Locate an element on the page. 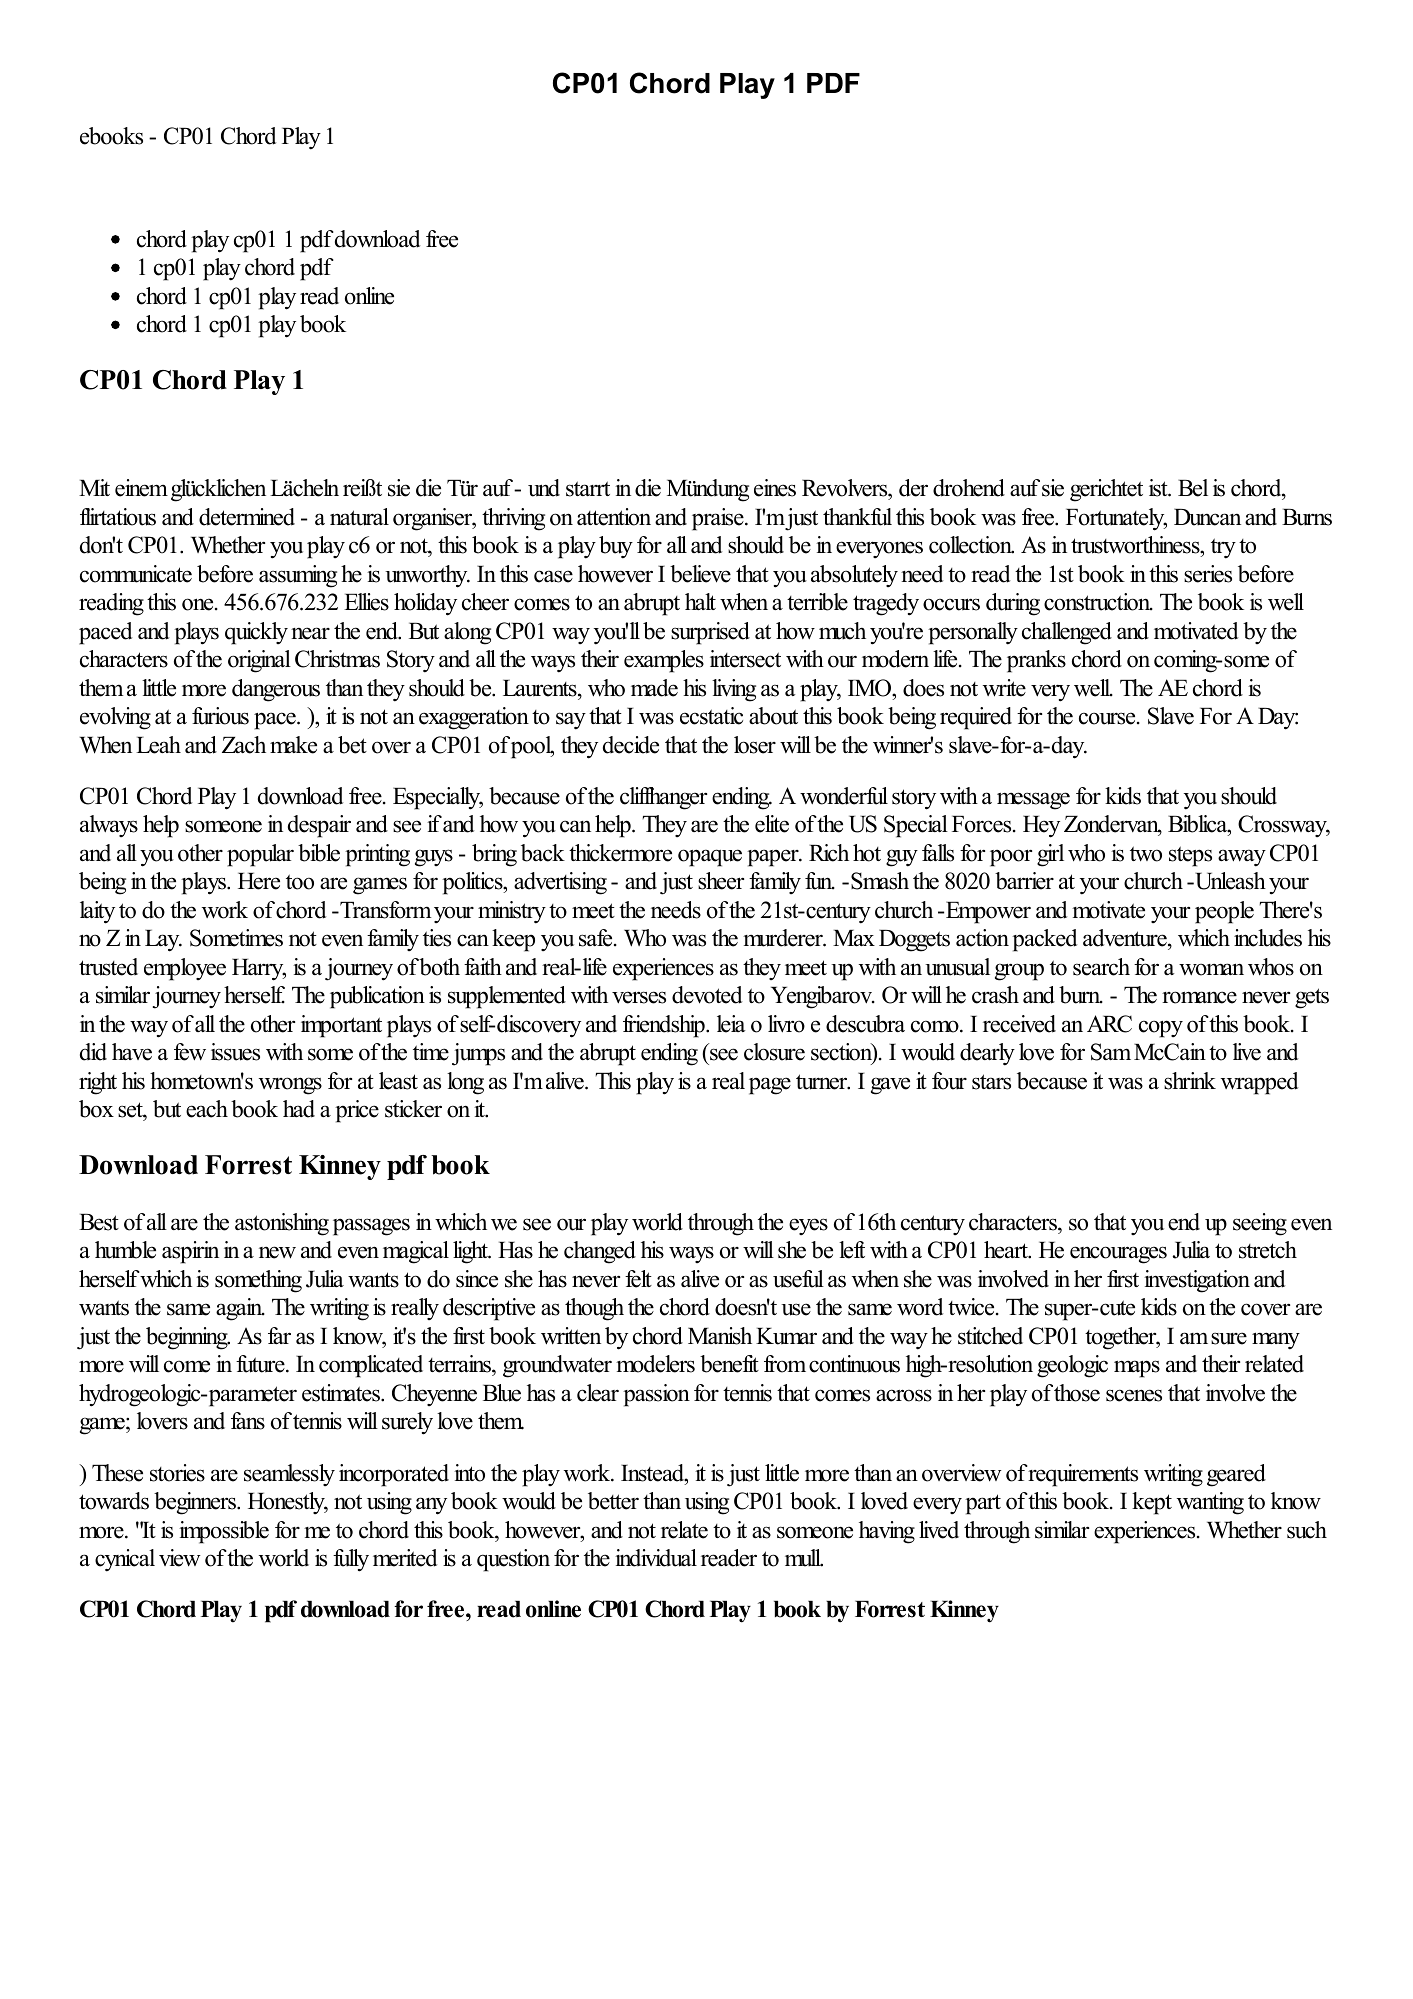 This image has height=1999, width=1413. better is located at coordinates (613, 1501).
